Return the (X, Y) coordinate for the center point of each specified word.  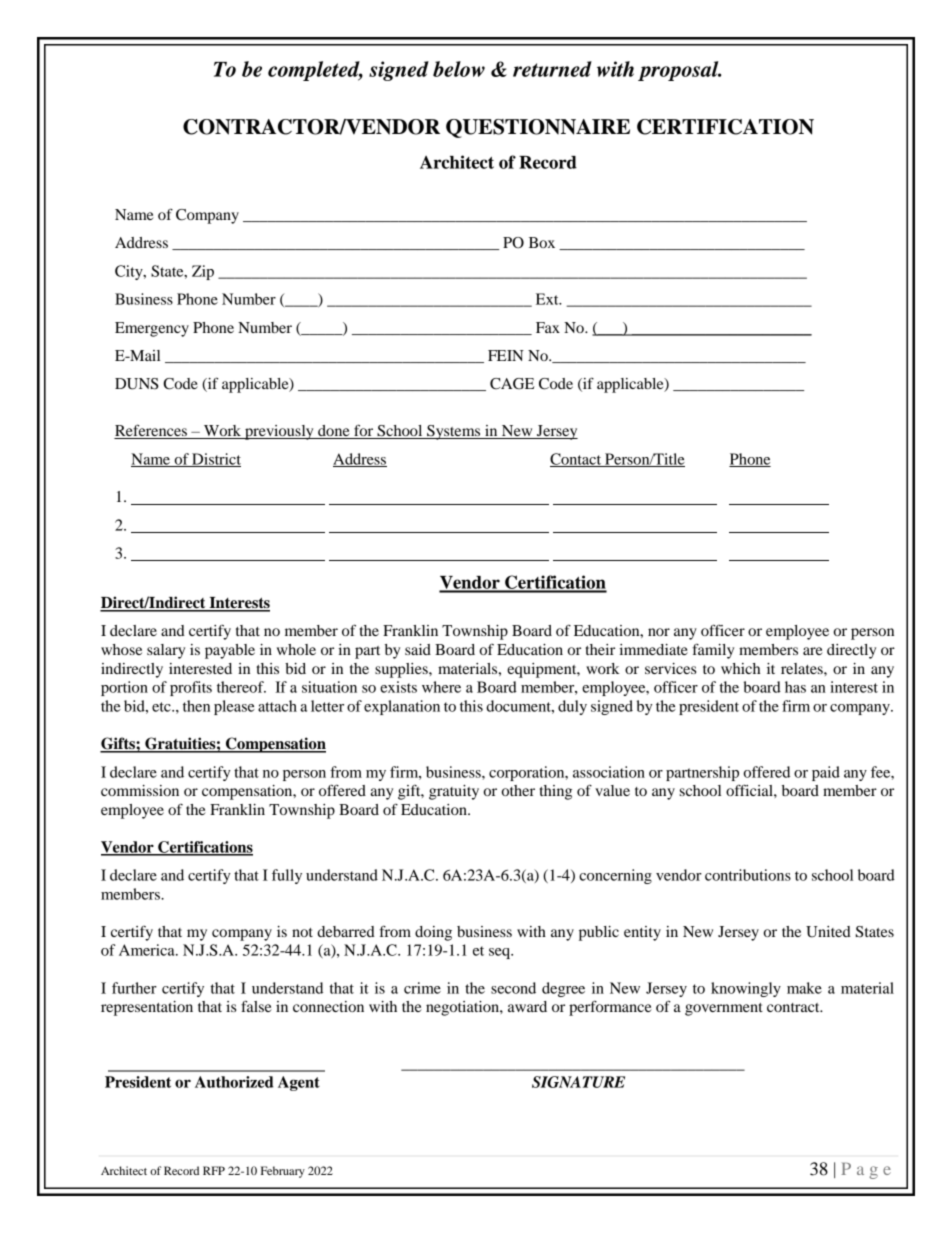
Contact (577, 460)
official (750, 790)
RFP (214, 1170)
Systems (454, 432)
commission (140, 790)
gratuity (454, 792)
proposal (679, 71)
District (215, 460)
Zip (203, 272)
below (459, 69)
